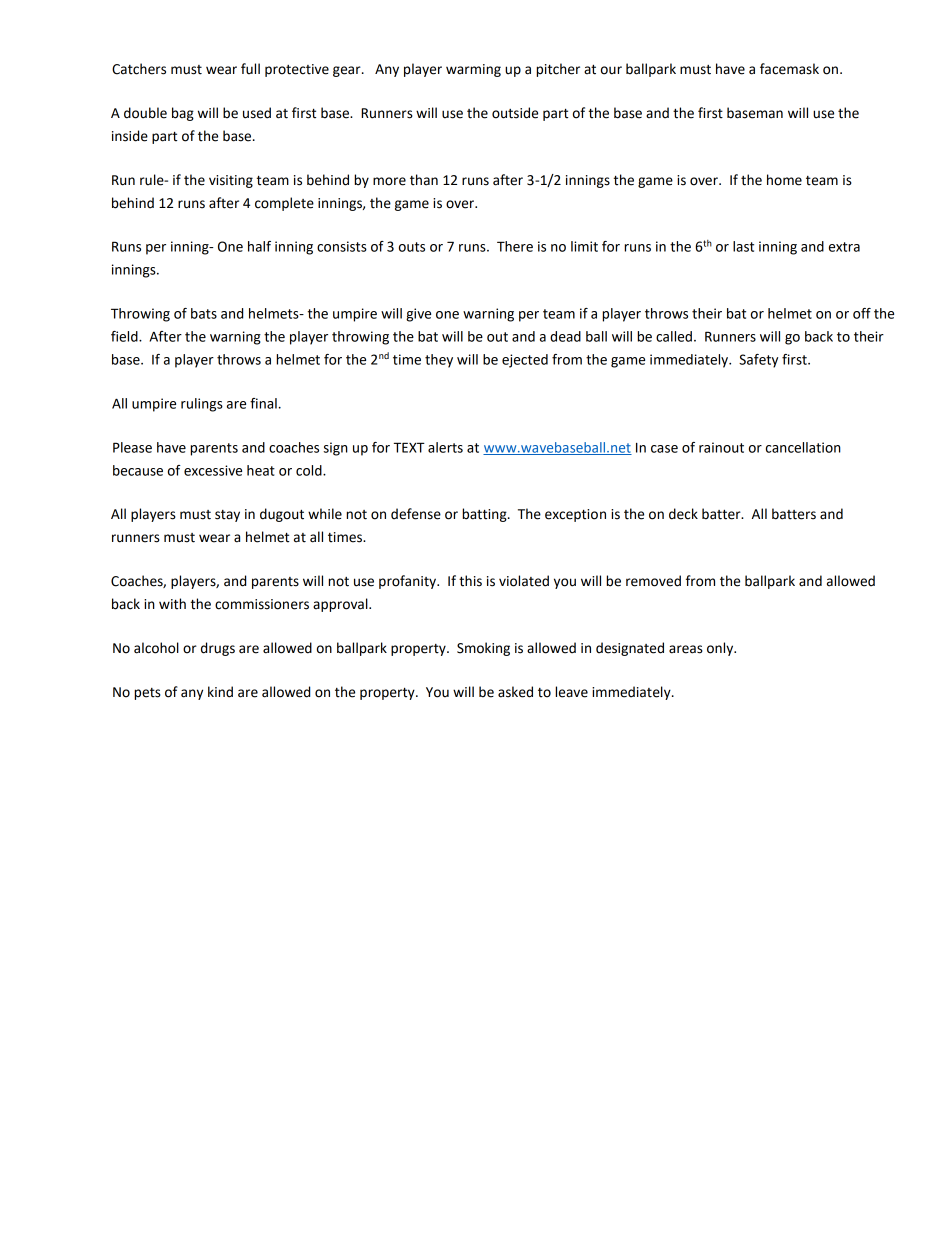  I want to click on asked, so click(515, 692).
